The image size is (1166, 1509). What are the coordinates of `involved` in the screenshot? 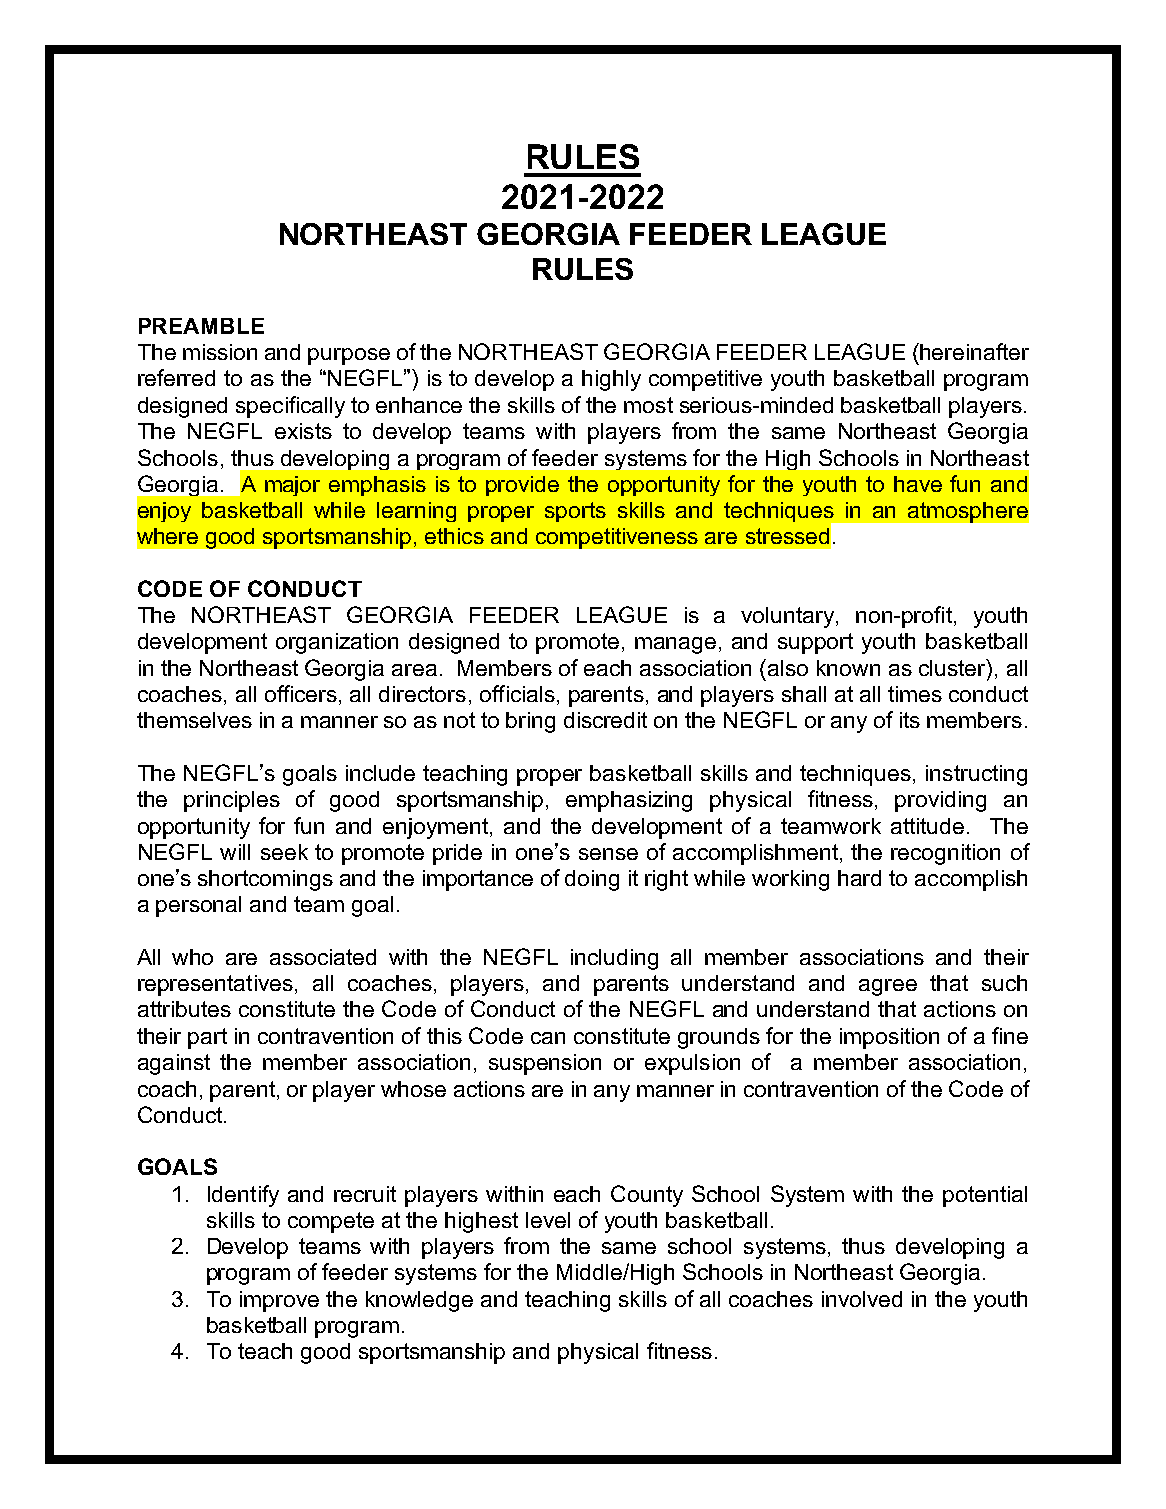 It's located at (862, 1299).
